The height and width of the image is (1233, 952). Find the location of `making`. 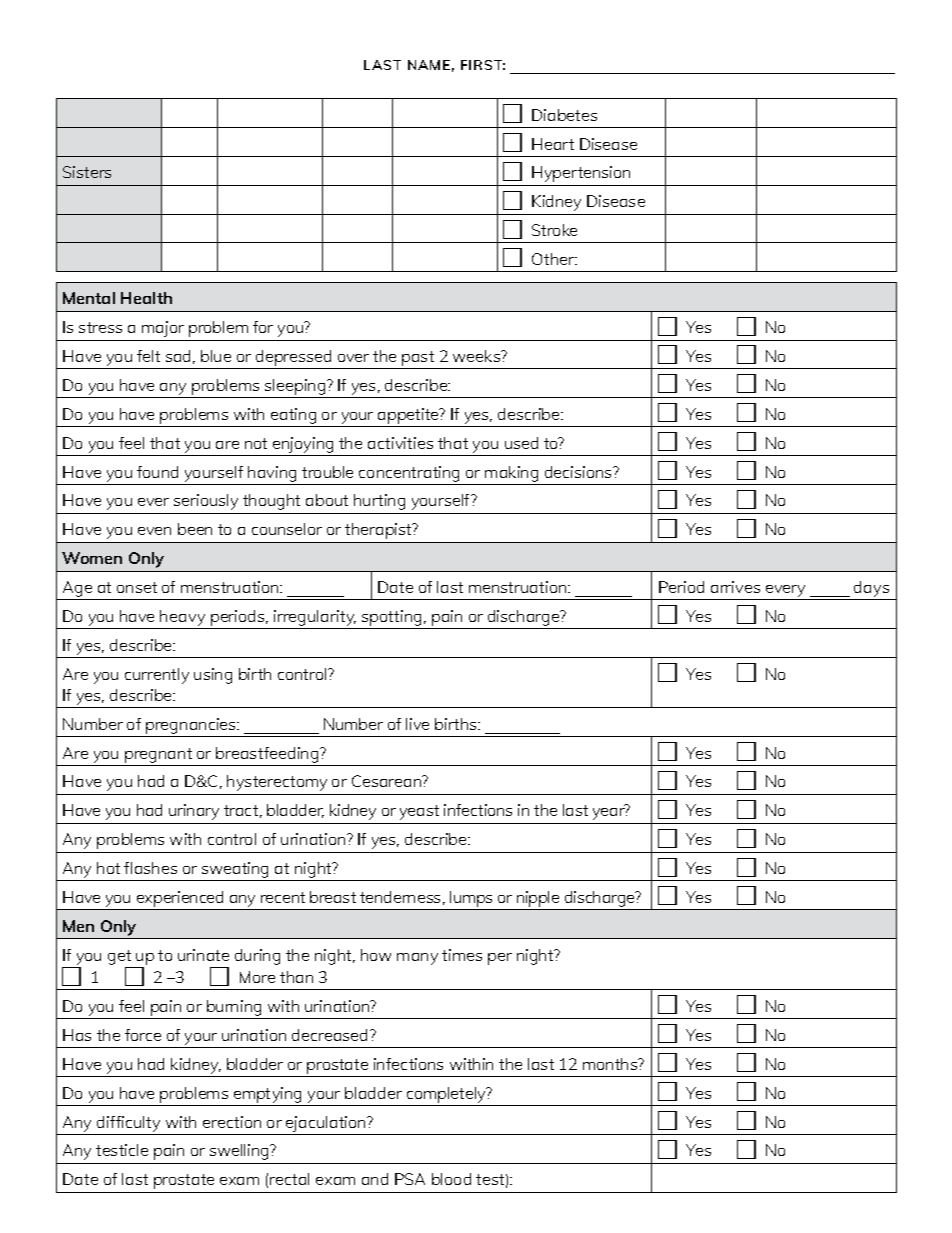

making is located at coordinates (511, 474).
